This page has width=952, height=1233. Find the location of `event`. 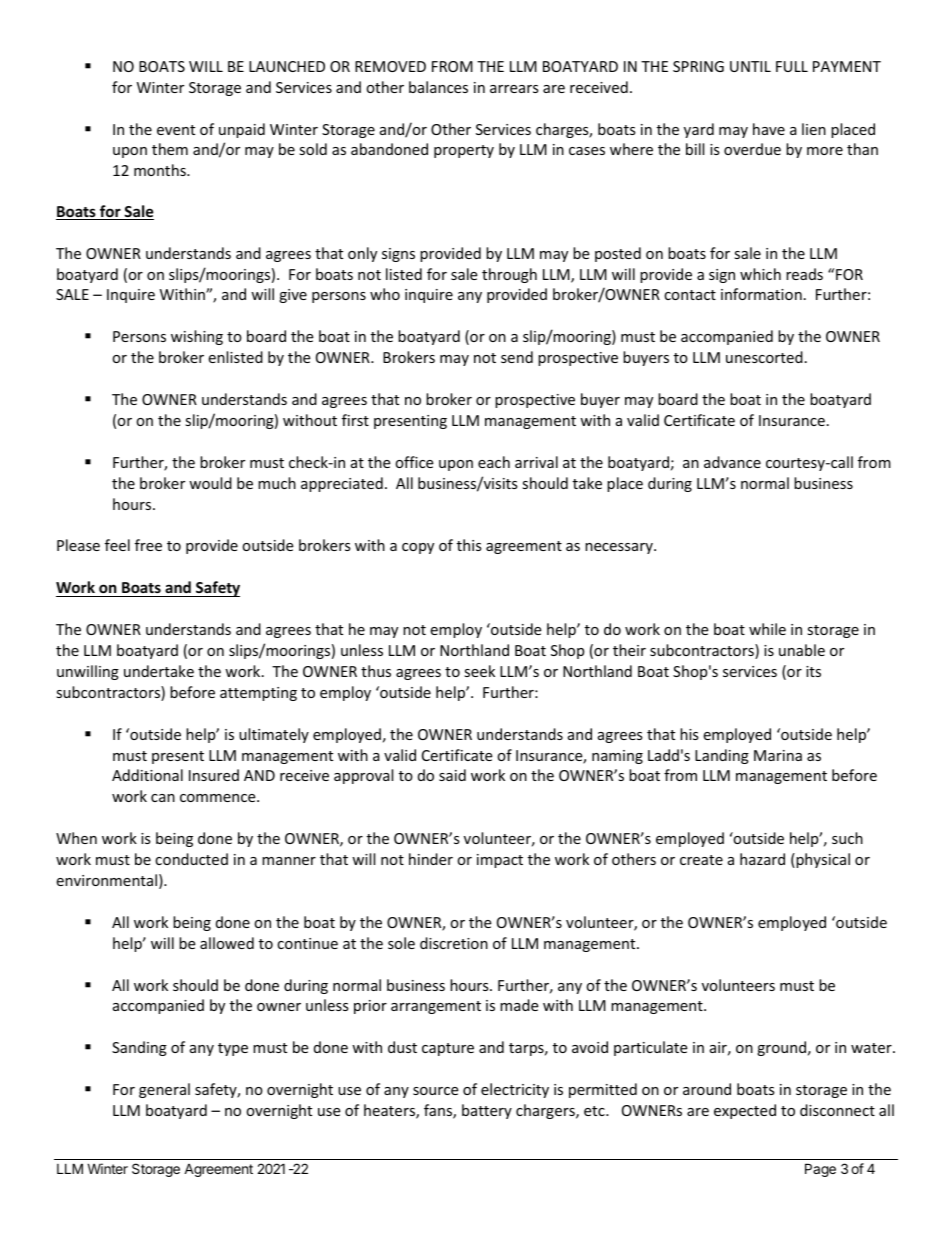

event is located at coordinates (176, 130).
